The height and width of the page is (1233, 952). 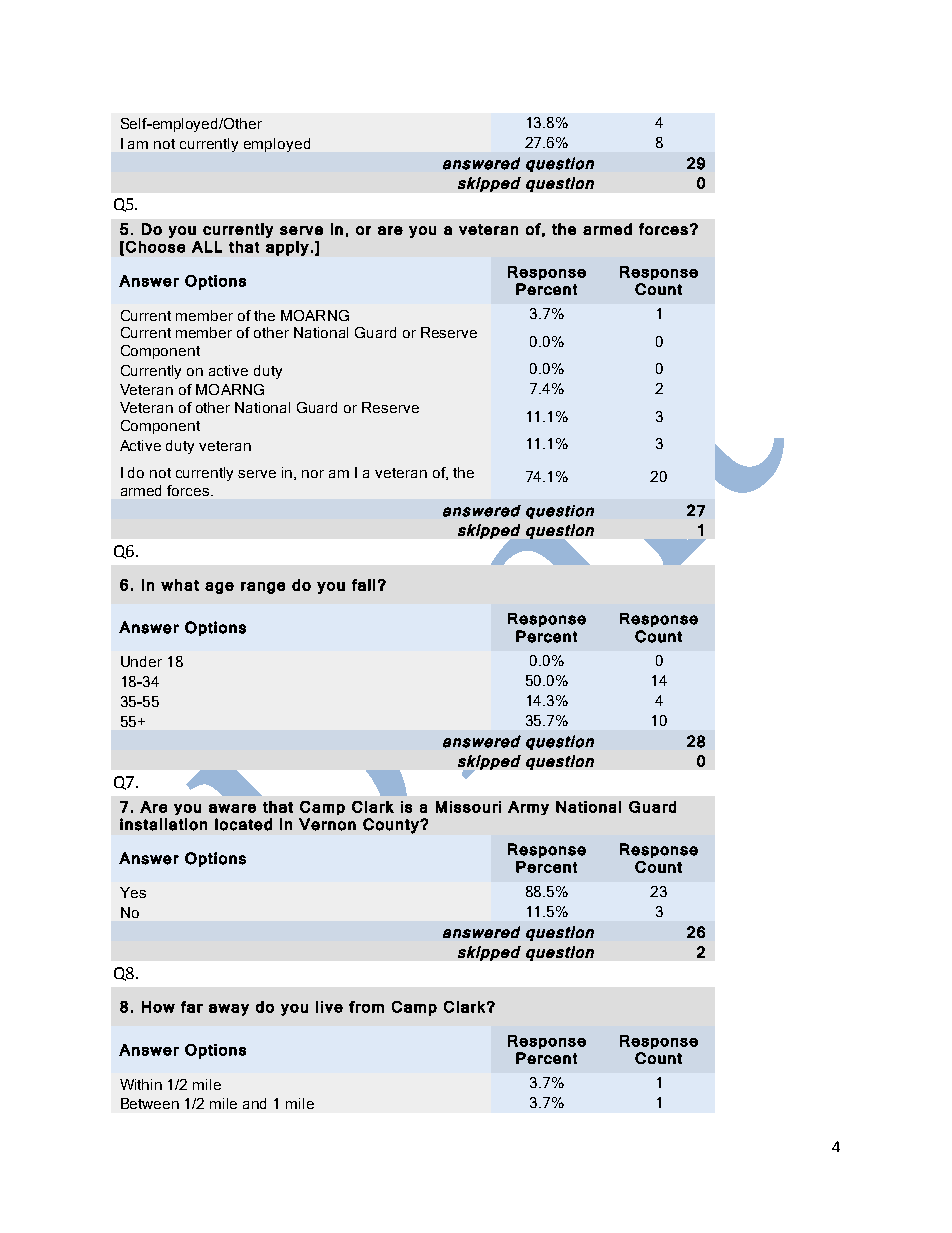 I want to click on Army, so click(x=528, y=808).
